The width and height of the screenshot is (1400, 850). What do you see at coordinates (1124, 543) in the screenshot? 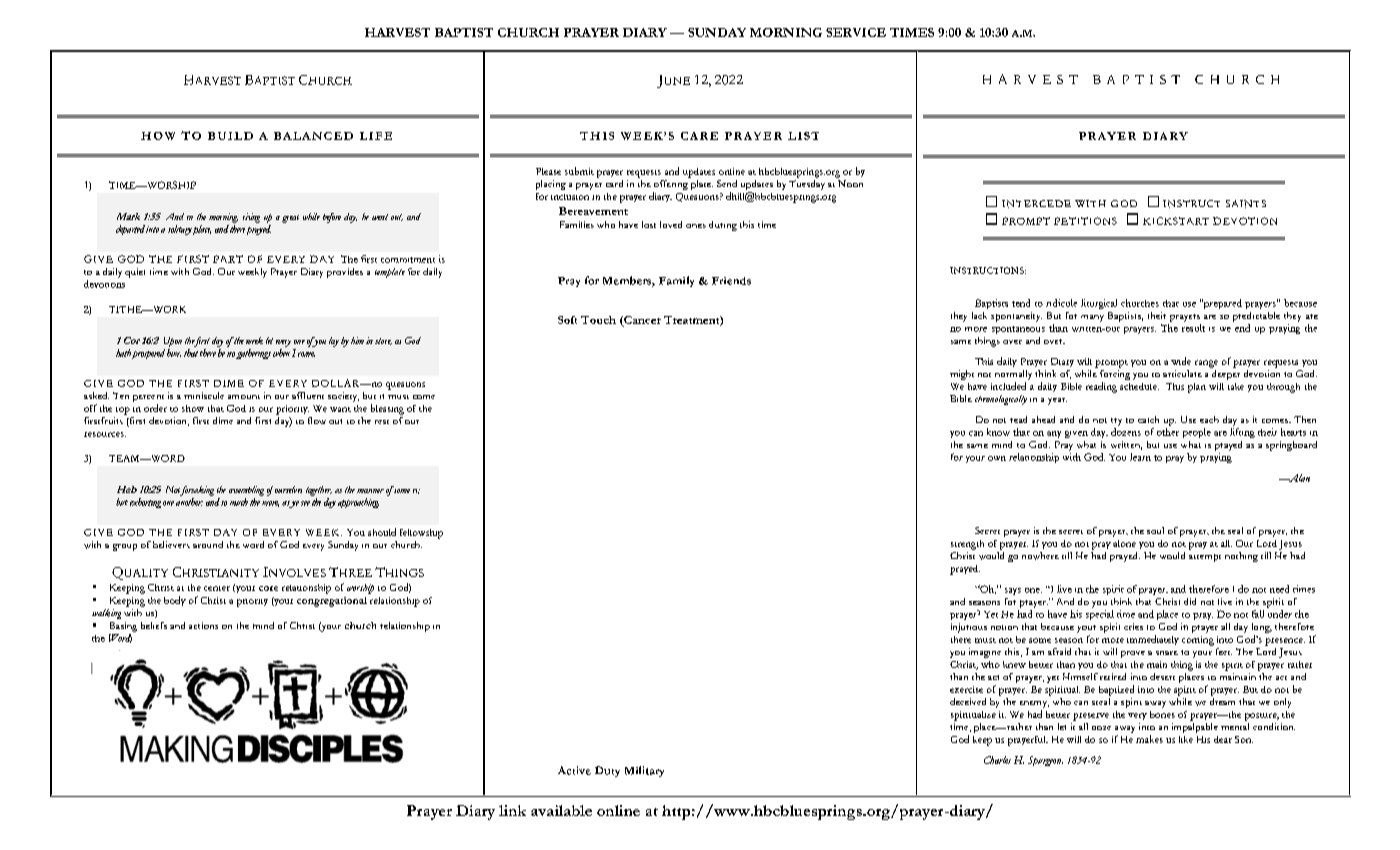
I see `alone` at bounding box center [1124, 543].
